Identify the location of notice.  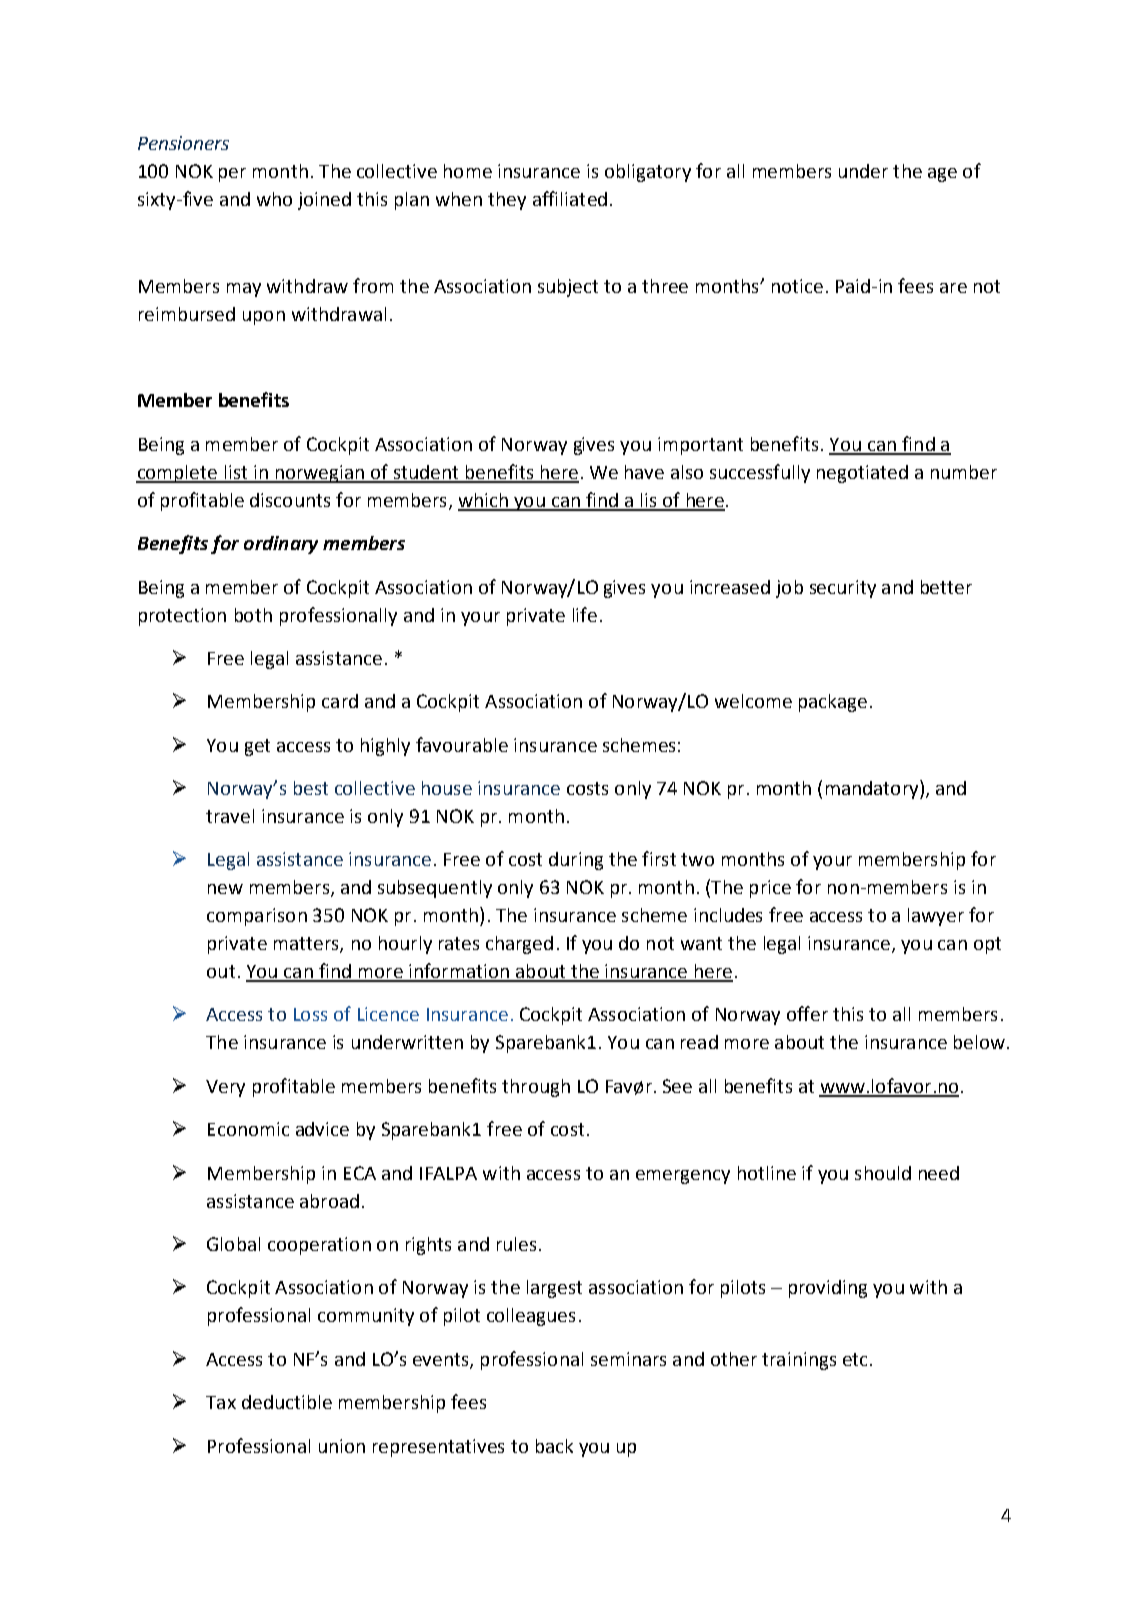
(797, 286).
